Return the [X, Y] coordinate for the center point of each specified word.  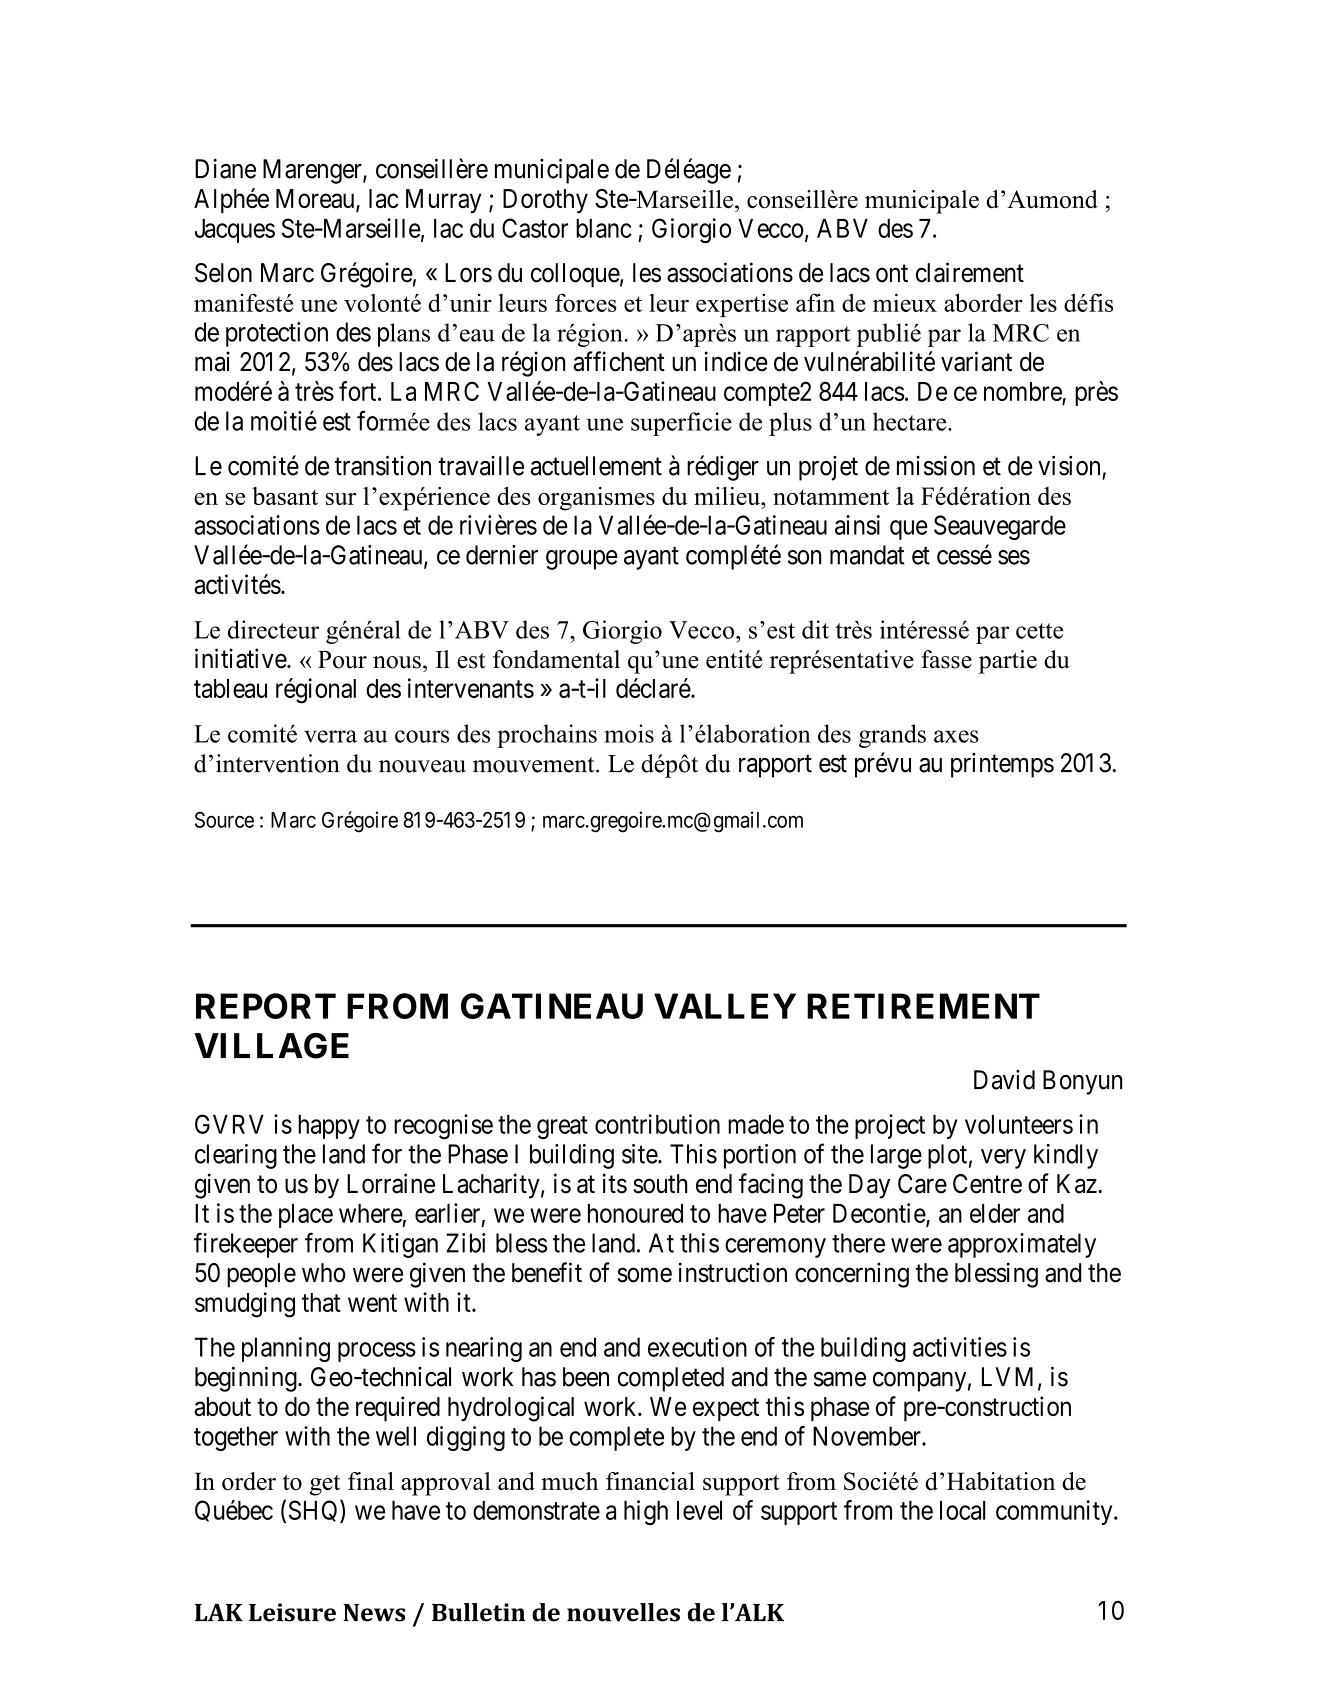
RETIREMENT [923, 1006]
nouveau [422, 766]
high [646, 1512]
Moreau [316, 200]
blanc [604, 228]
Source [224, 820]
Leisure [292, 1612]
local [962, 1510]
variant [976, 361]
